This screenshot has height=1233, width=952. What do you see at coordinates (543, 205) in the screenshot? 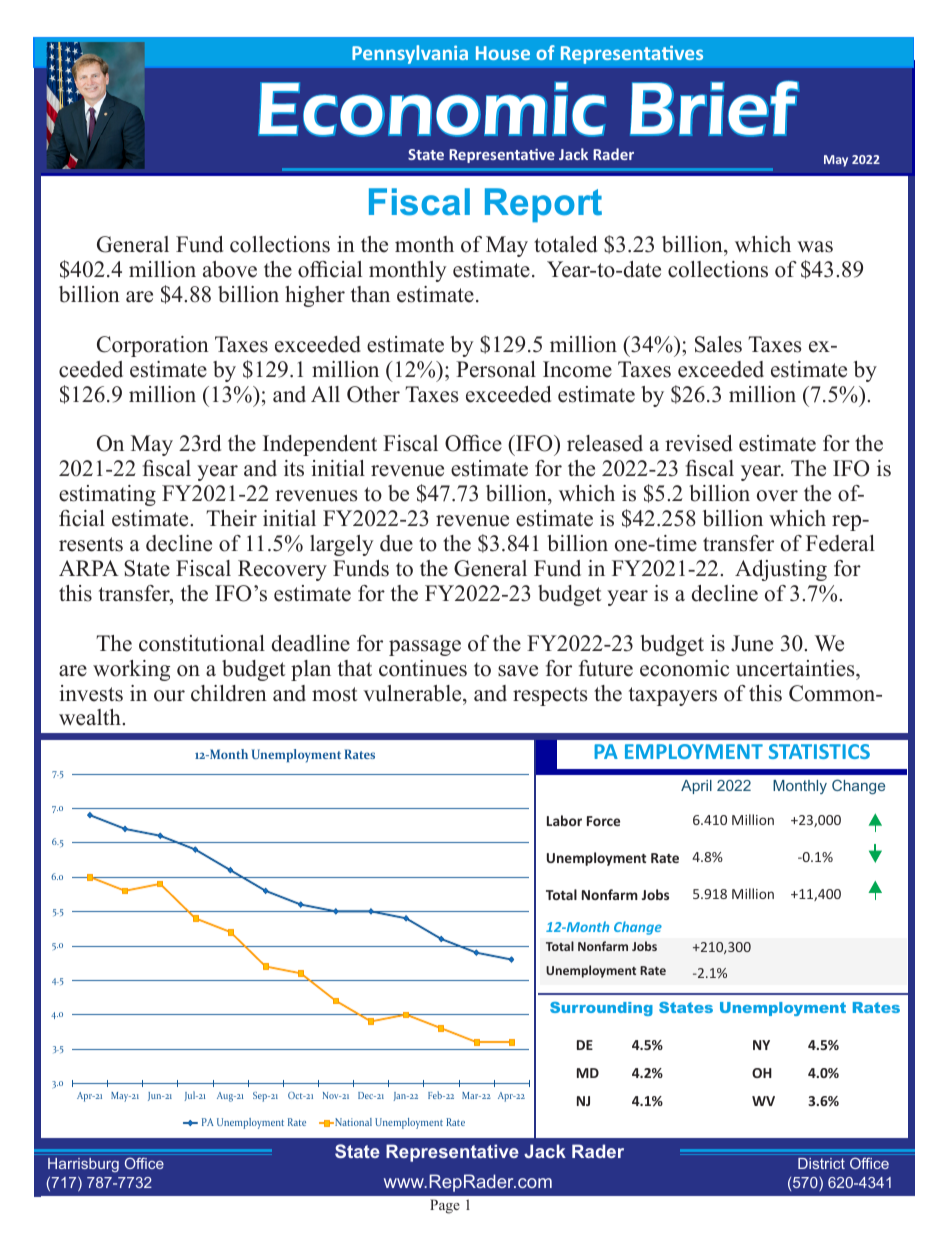
I see `Report` at bounding box center [543, 205].
